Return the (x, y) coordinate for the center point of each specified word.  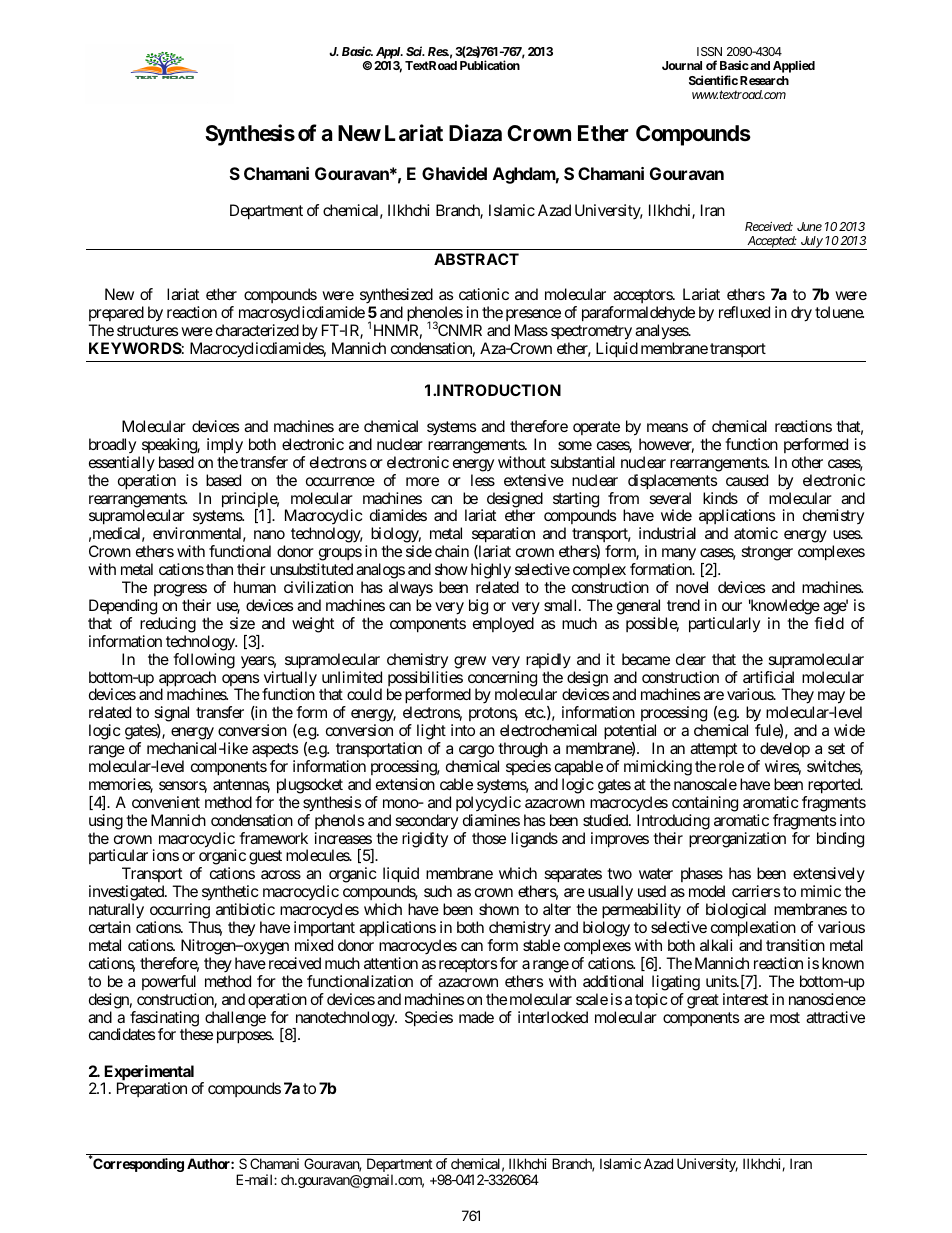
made (476, 1017)
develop (785, 749)
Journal (682, 65)
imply (225, 446)
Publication (490, 65)
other (807, 462)
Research (764, 80)
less (483, 480)
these (196, 1034)
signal (171, 714)
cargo (476, 751)
